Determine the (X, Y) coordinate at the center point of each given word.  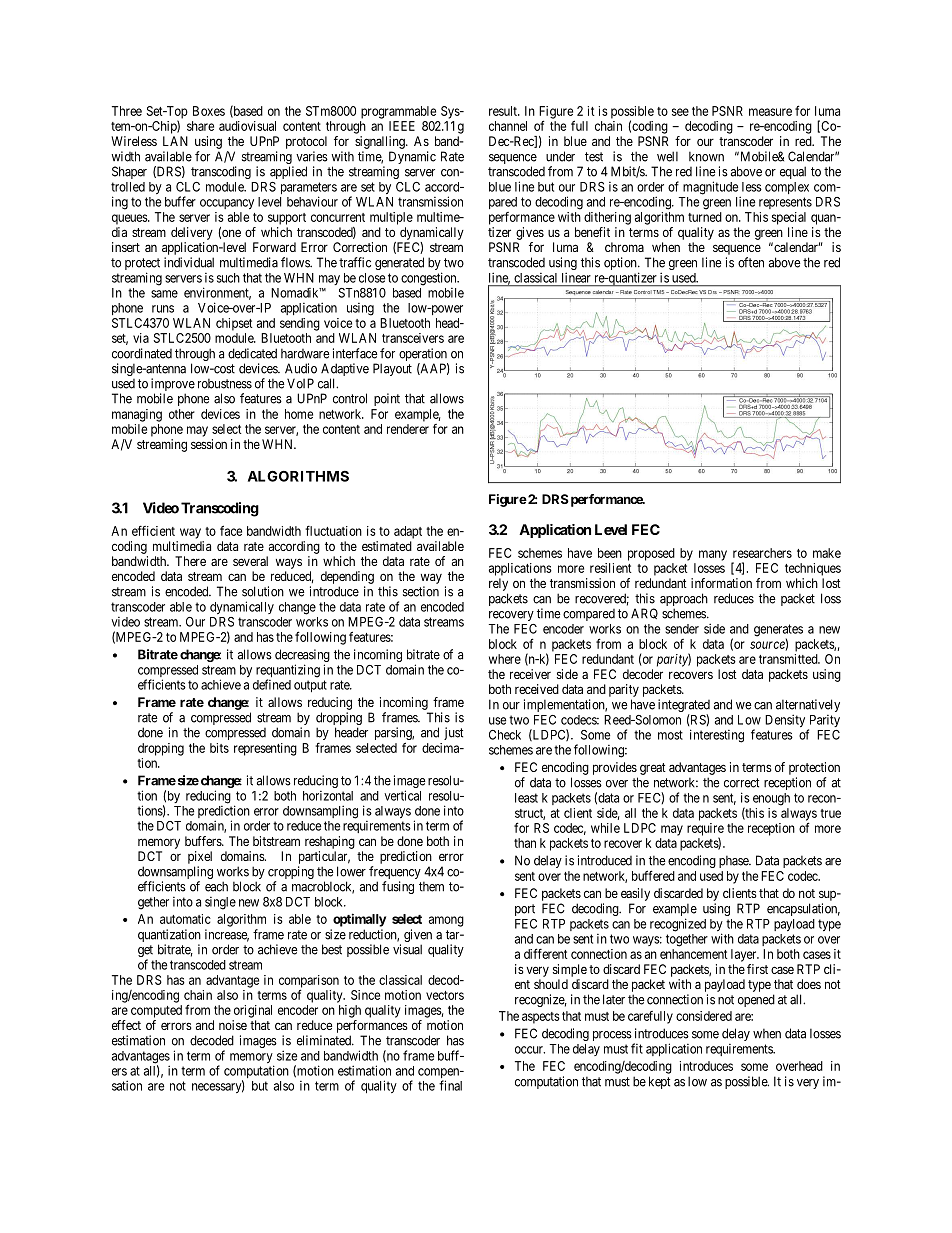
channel (508, 126)
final (450, 1085)
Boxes (209, 111)
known (706, 156)
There (190, 561)
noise (233, 1025)
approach (684, 601)
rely (498, 584)
